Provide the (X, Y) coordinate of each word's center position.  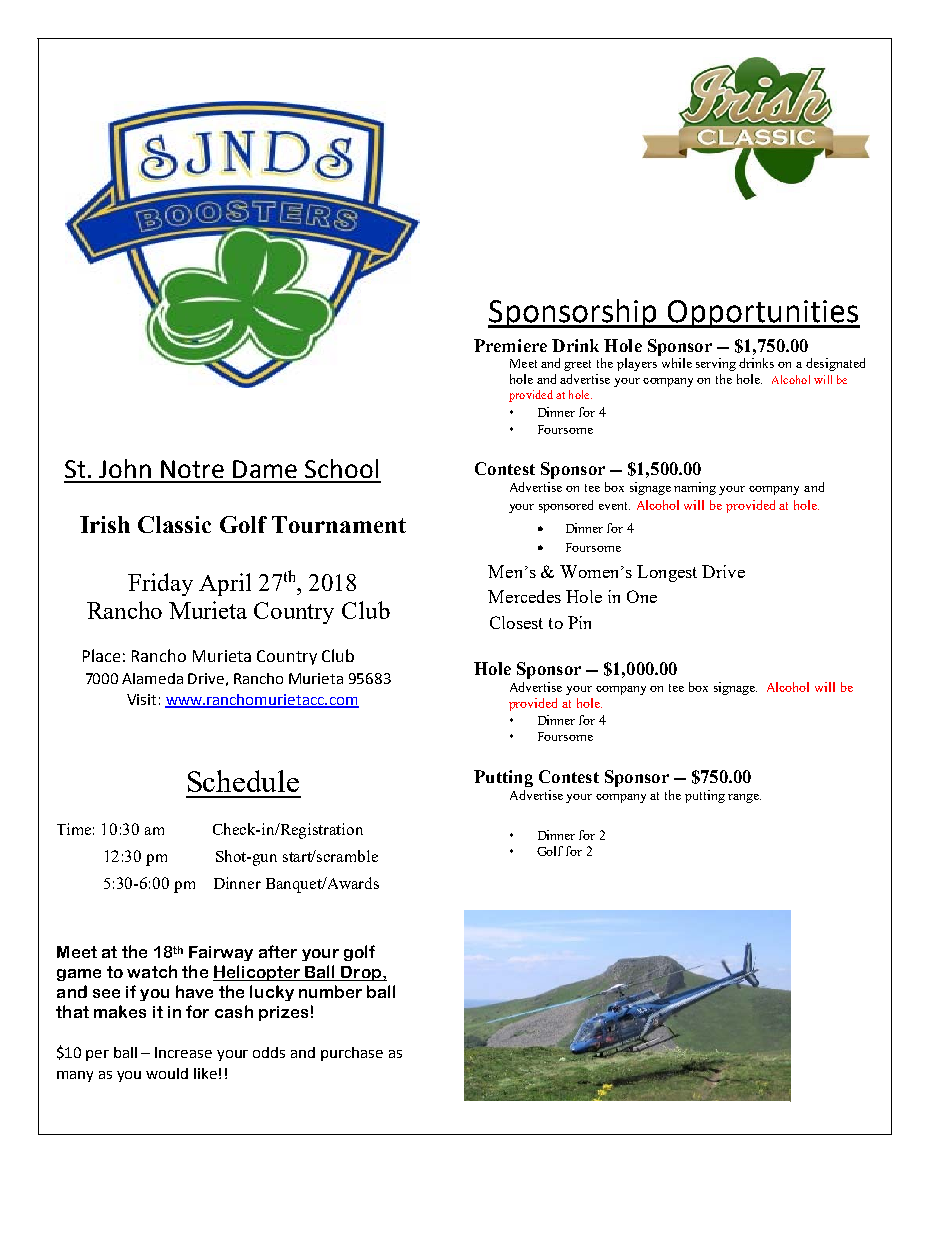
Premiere (510, 345)
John (125, 468)
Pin (579, 622)
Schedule (243, 781)
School (341, 468)
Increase (183, 1052)
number (330, 991)
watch (152, 971)
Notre (192, 469)
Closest (516, 622)
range (744, 798)
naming (695, 488)
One (642, 596)
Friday (160, 584)
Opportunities (762, 314)
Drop (362, 973)
